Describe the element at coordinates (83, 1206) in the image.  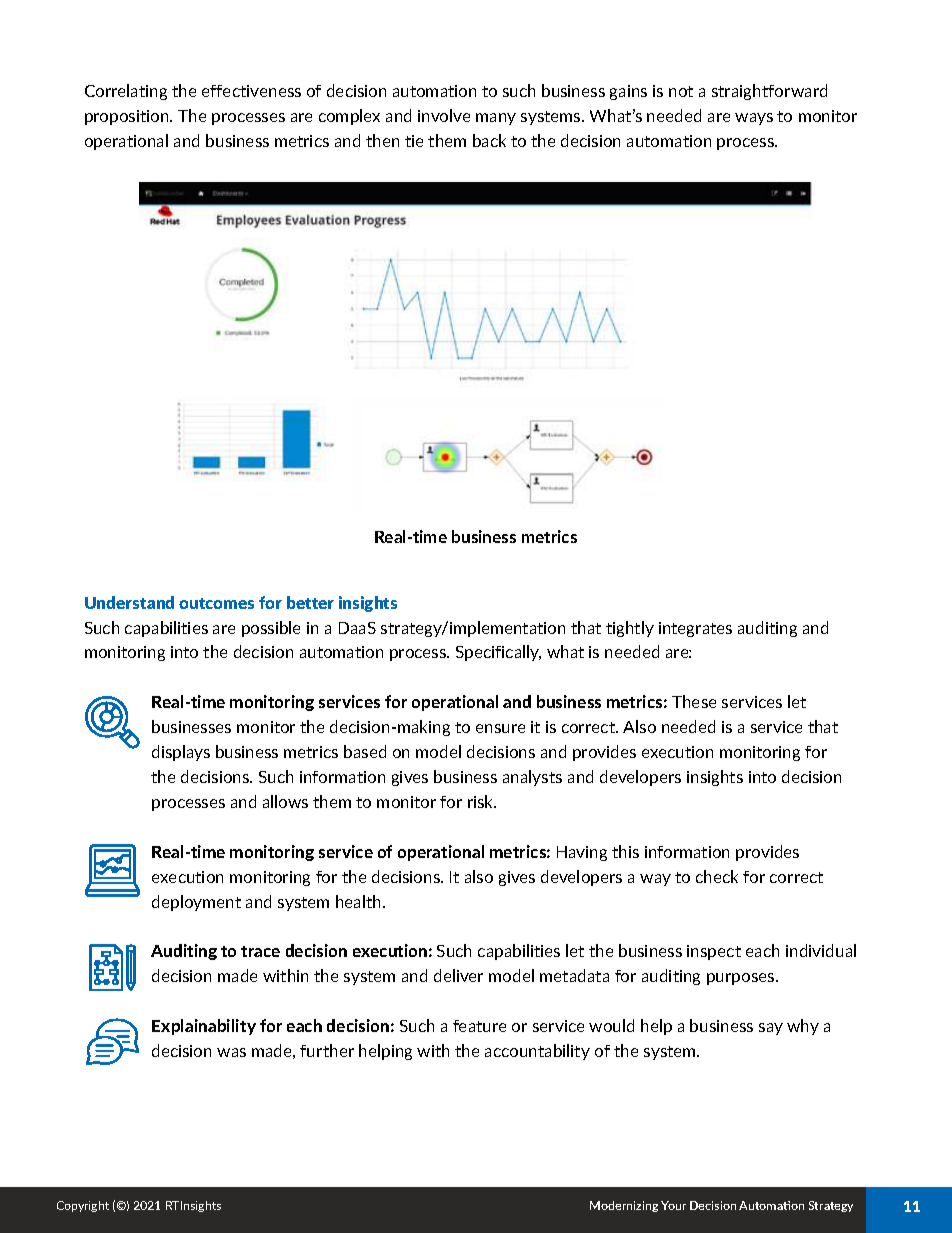
I see `Copyright` at that location.
